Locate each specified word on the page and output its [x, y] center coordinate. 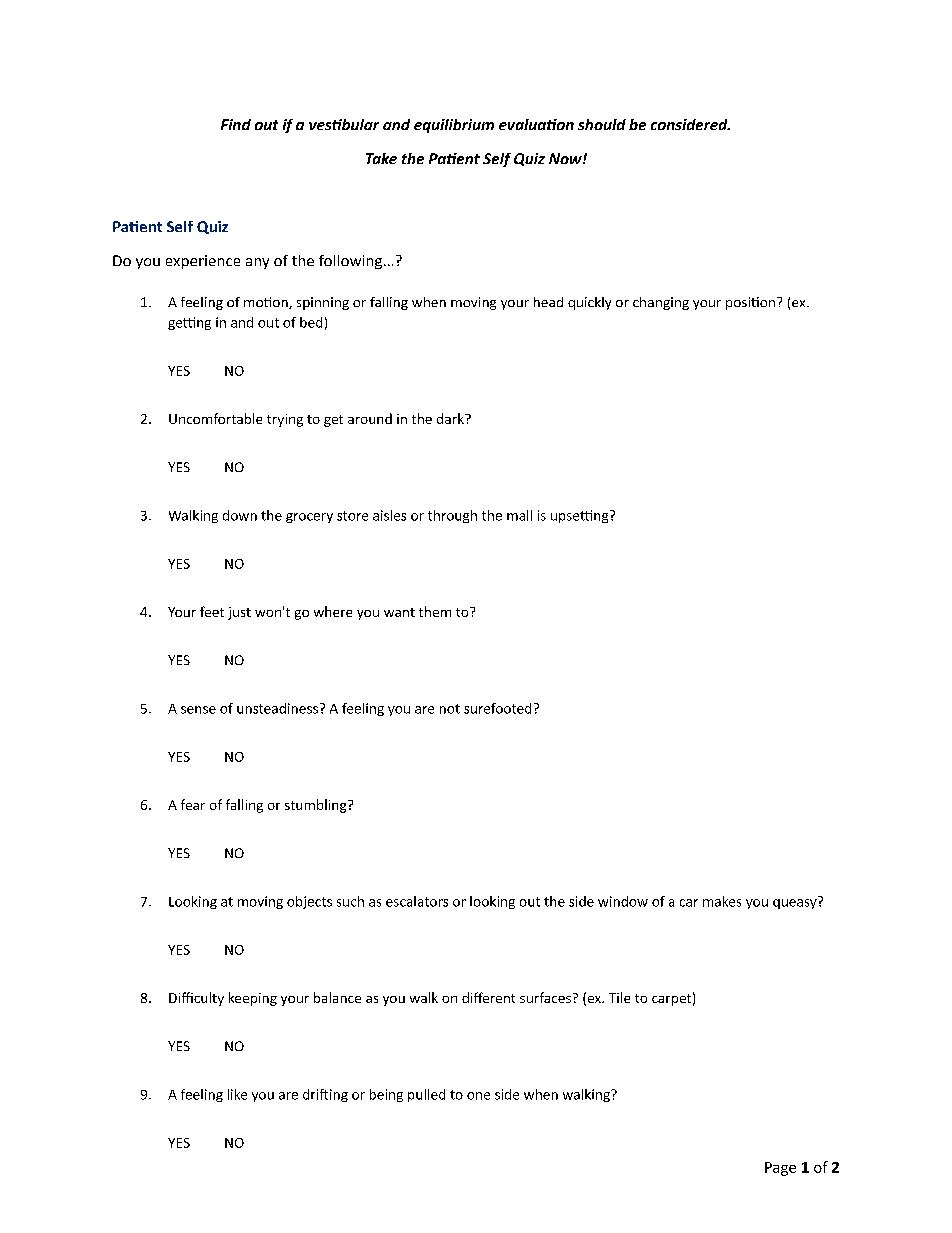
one [478, 1096]
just [239, 613]
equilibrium [454, 126]
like [237, 1094]
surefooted [497, 708]
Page [780, 1169]
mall [519, 515]
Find [236, 124]
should [602, 124]
